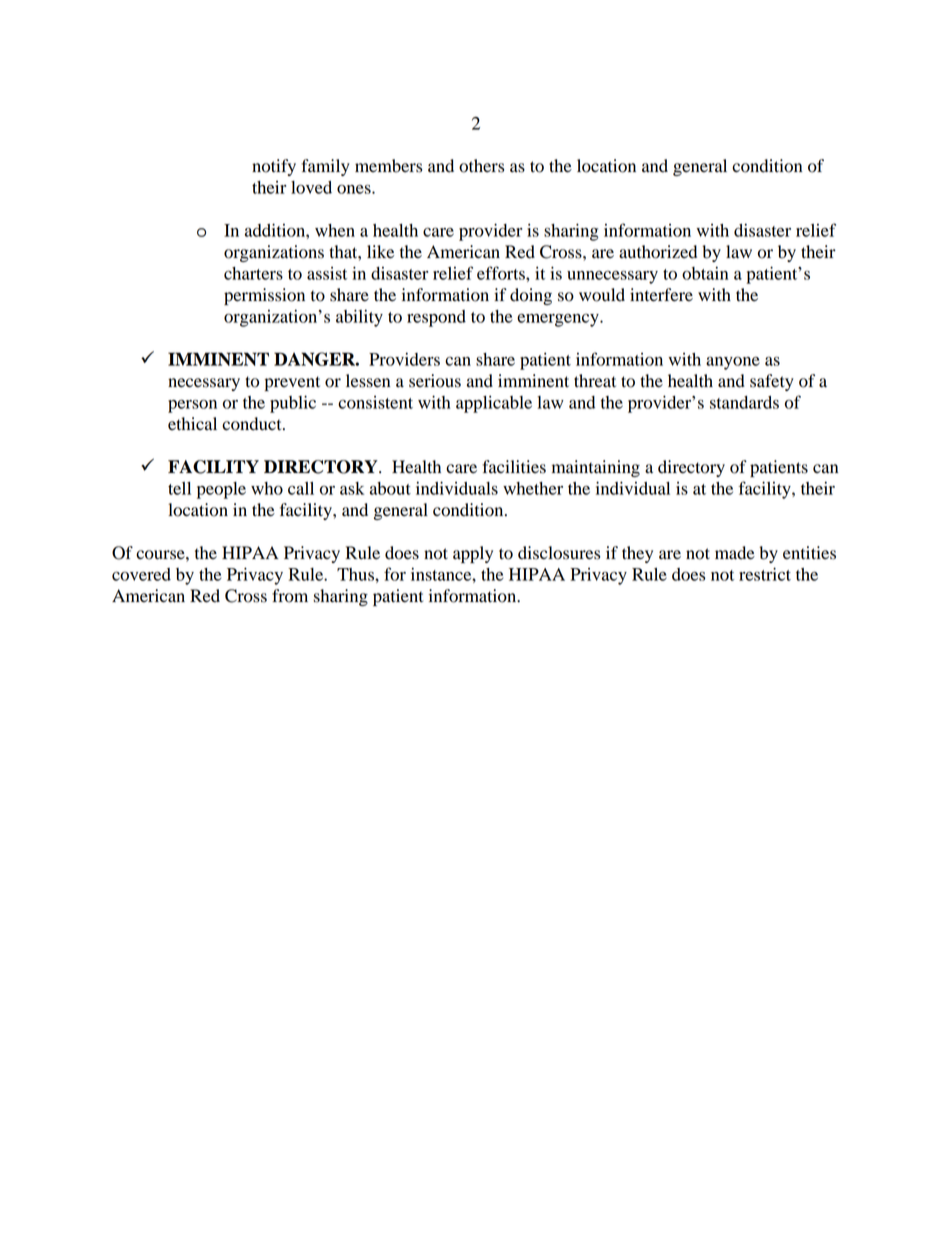 The height and width of the document is (1233, 952). Describe the element at coordinates (772, 382) in the document. I see `safety` at that location.
